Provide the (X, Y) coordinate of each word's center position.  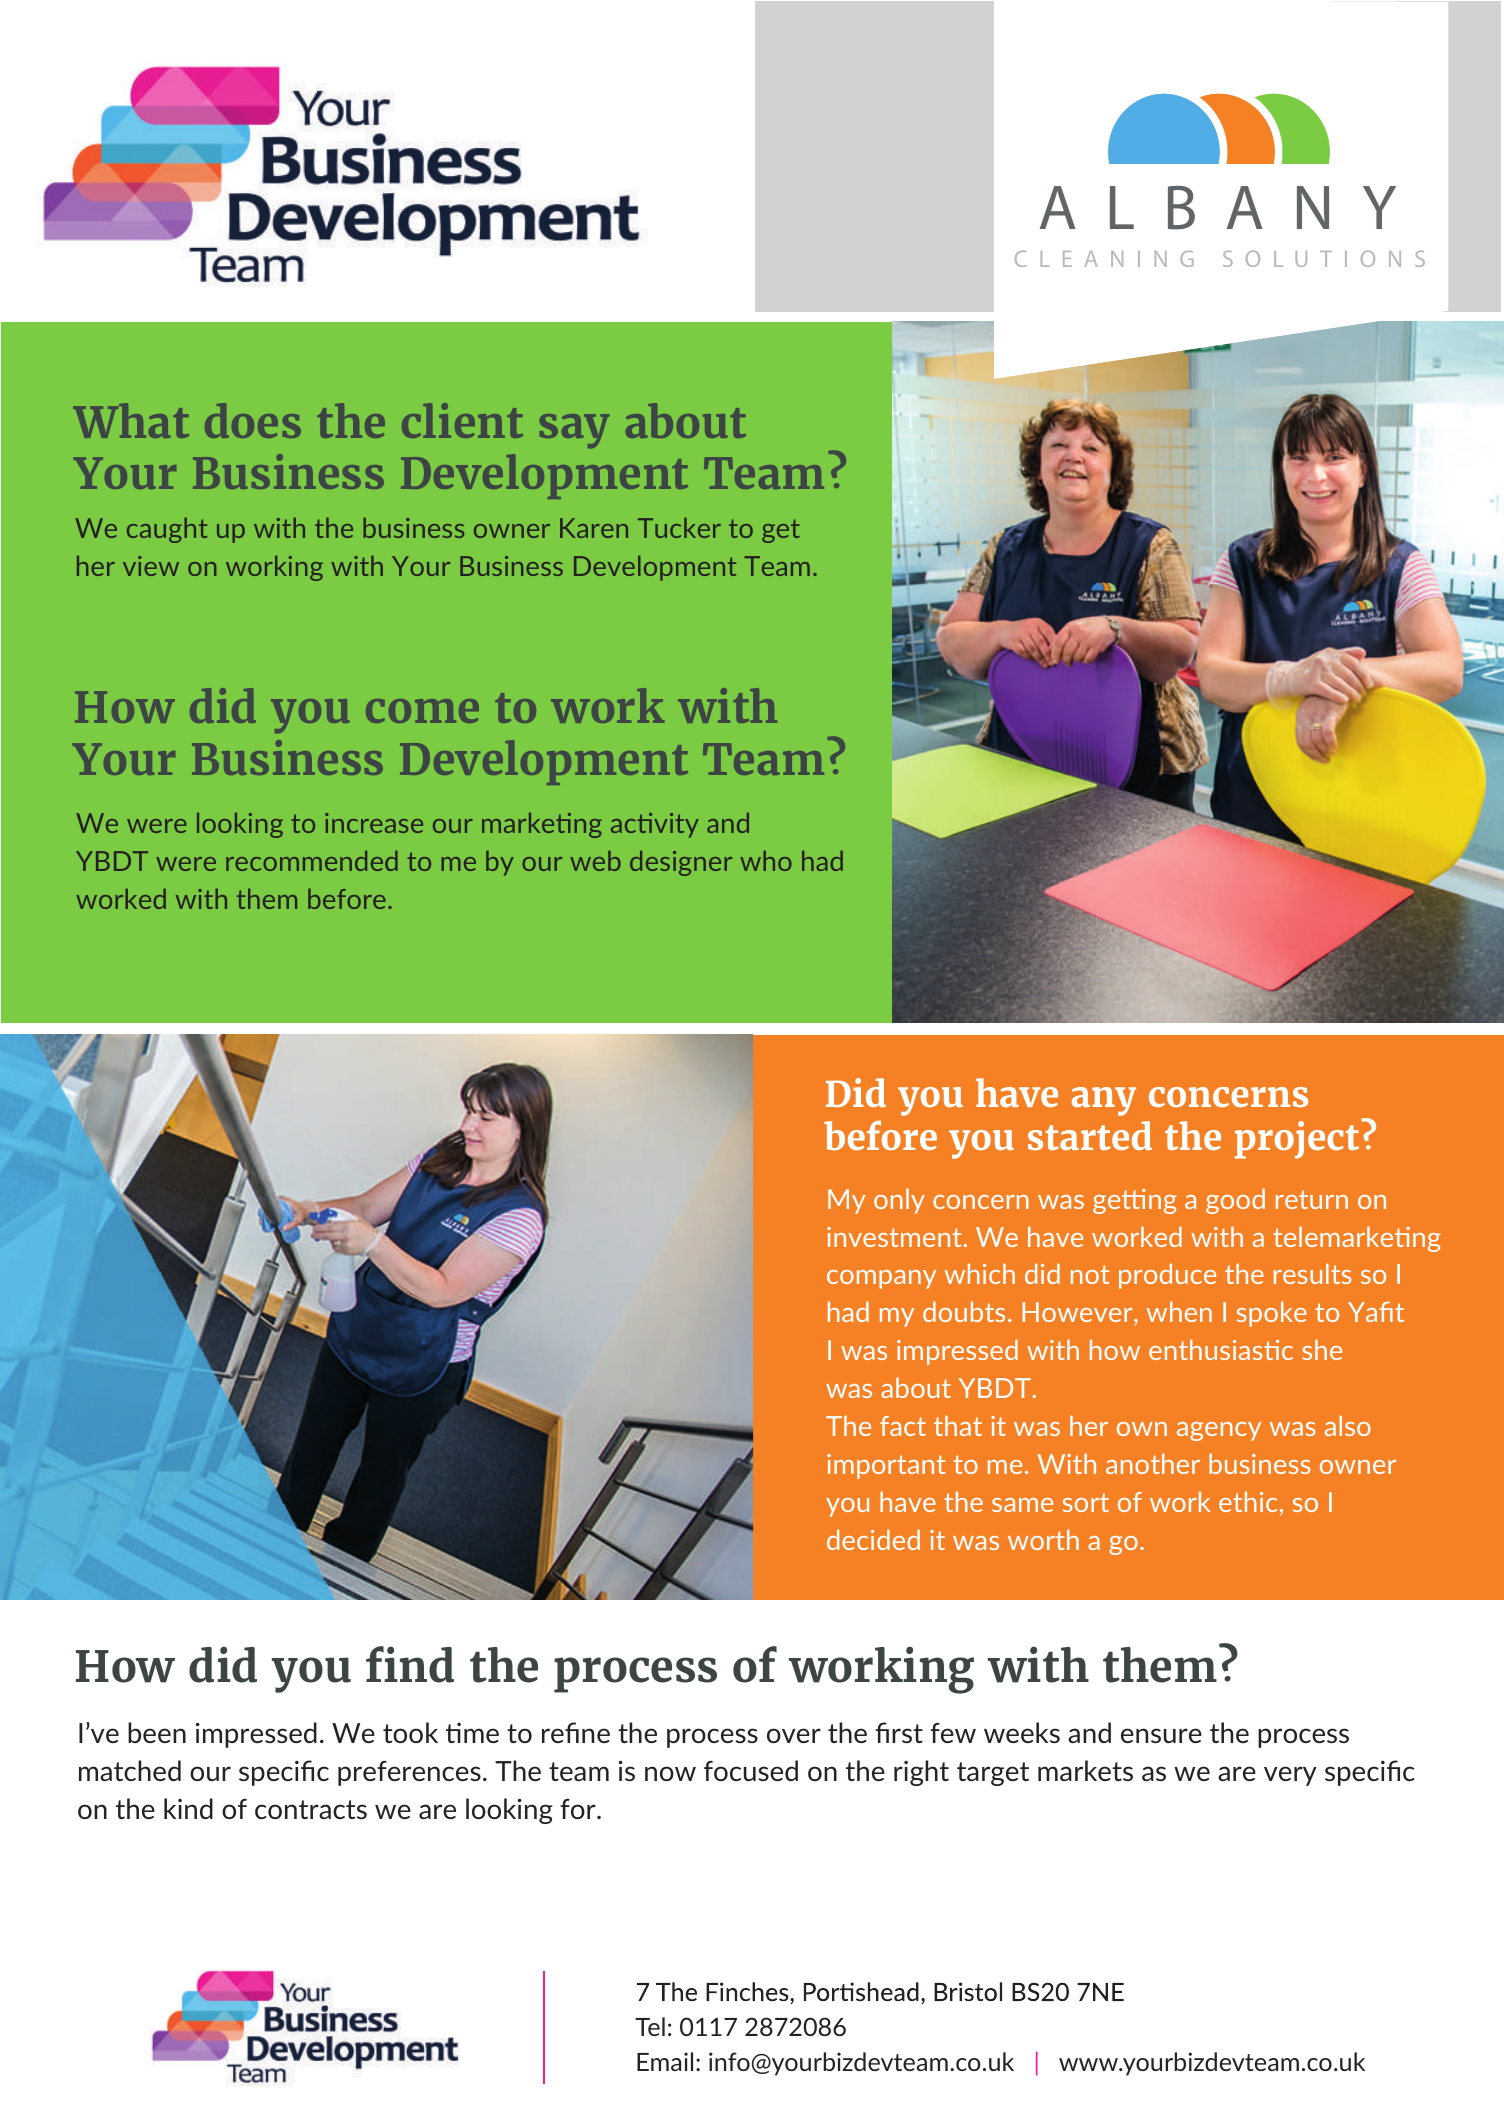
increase (374, 823)
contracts (311, 1809)
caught (167, 530)
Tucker (679, 528)
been (157, 1732)
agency (1219, 1431)
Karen (594, 528)
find (410, 1664)
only (899, 1201)
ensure (1161, 1735)
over (794, 1735)
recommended (312, 861)
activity (655, 825)
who (766, 861)
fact (903, 1426)
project (1298, 1139)
